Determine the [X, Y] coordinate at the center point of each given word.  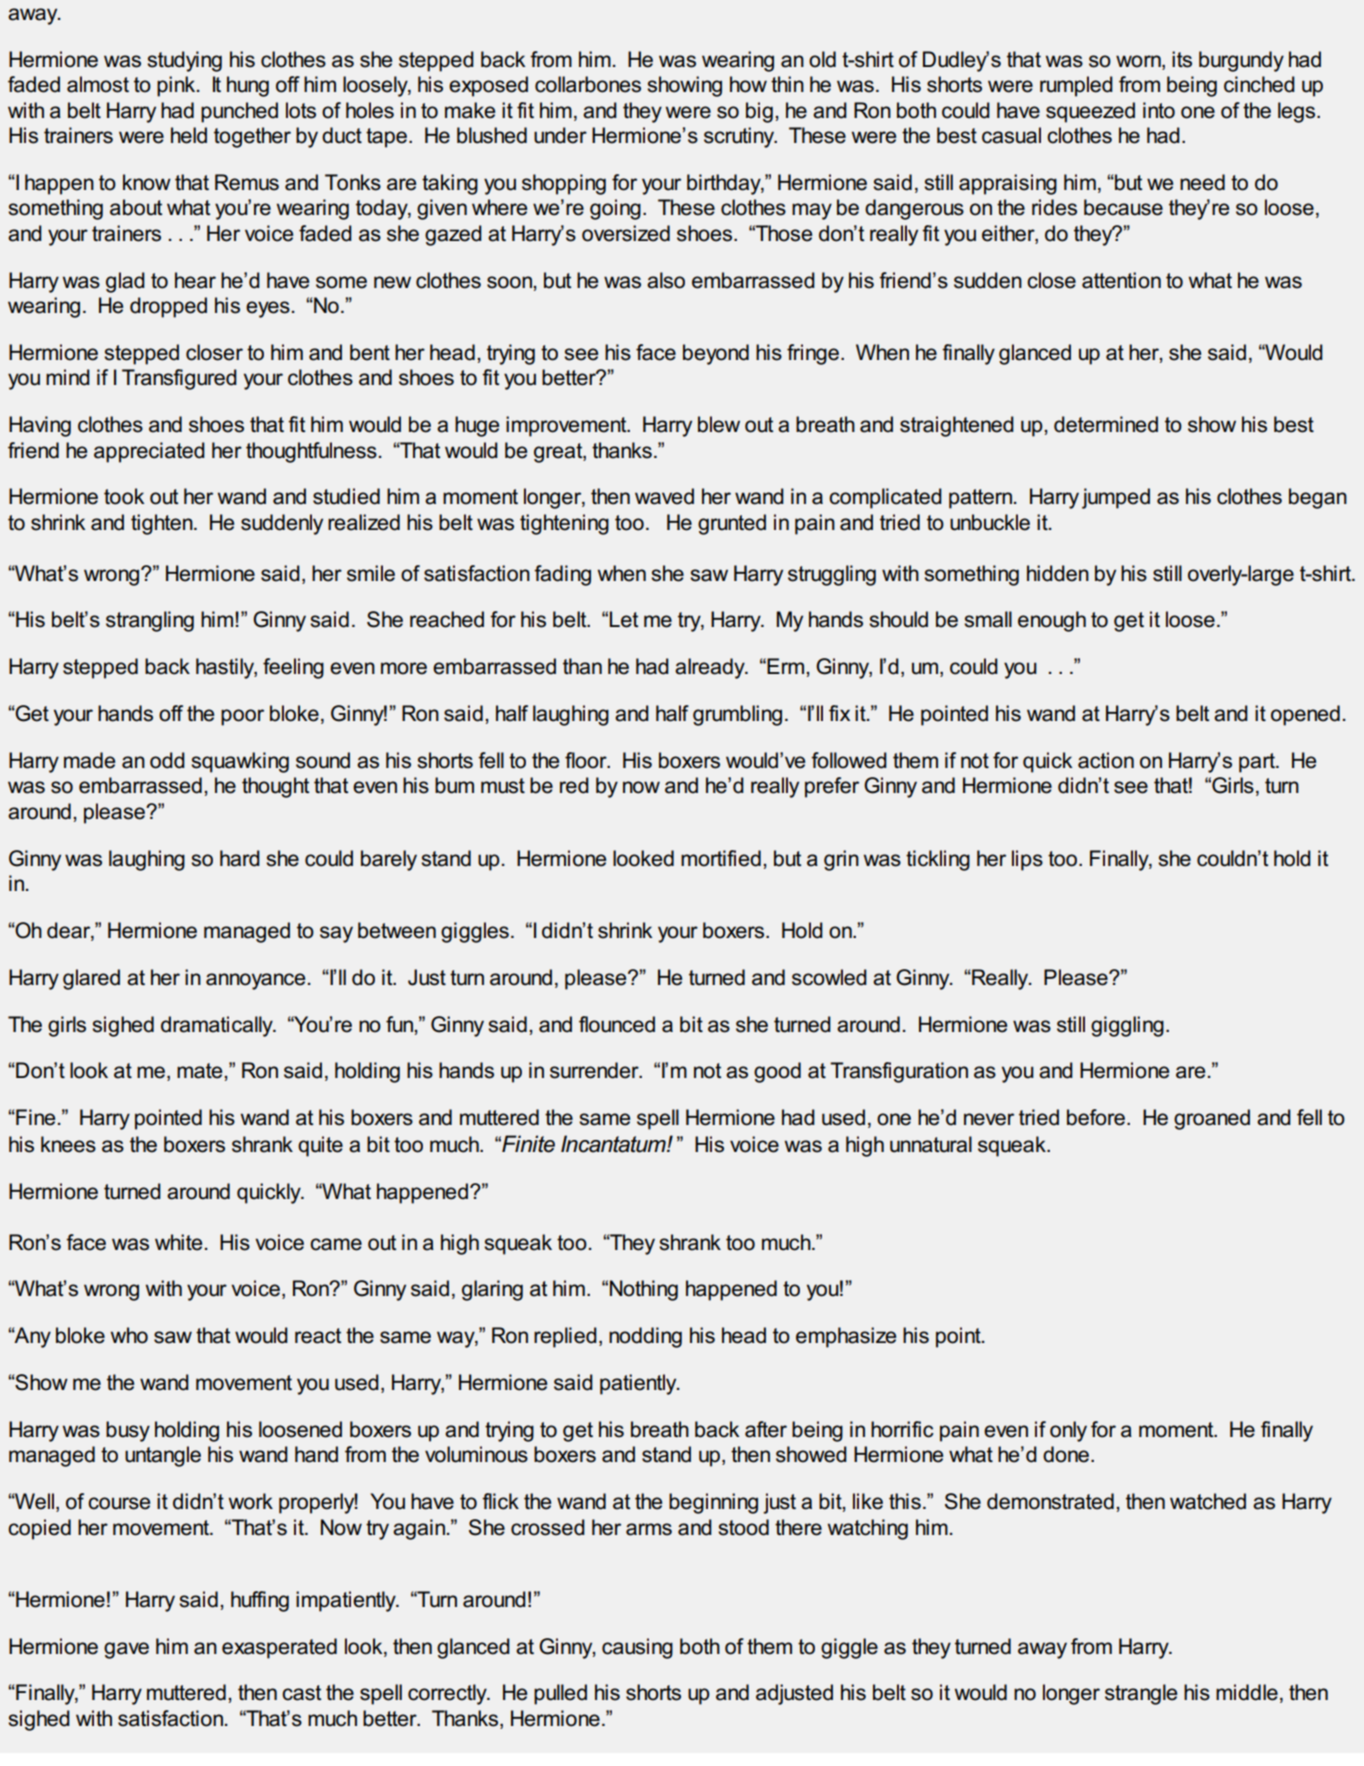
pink [177, 86]
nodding [645, 1337]
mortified [721, 858]
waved [664, 496]
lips [1027, 860]
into [1159, 110]
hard [240, 858]
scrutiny [740, 137]
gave [126, 1650]
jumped [1116, 498]
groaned [1212, 1119]
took [124, 496]
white [178, 1242]
